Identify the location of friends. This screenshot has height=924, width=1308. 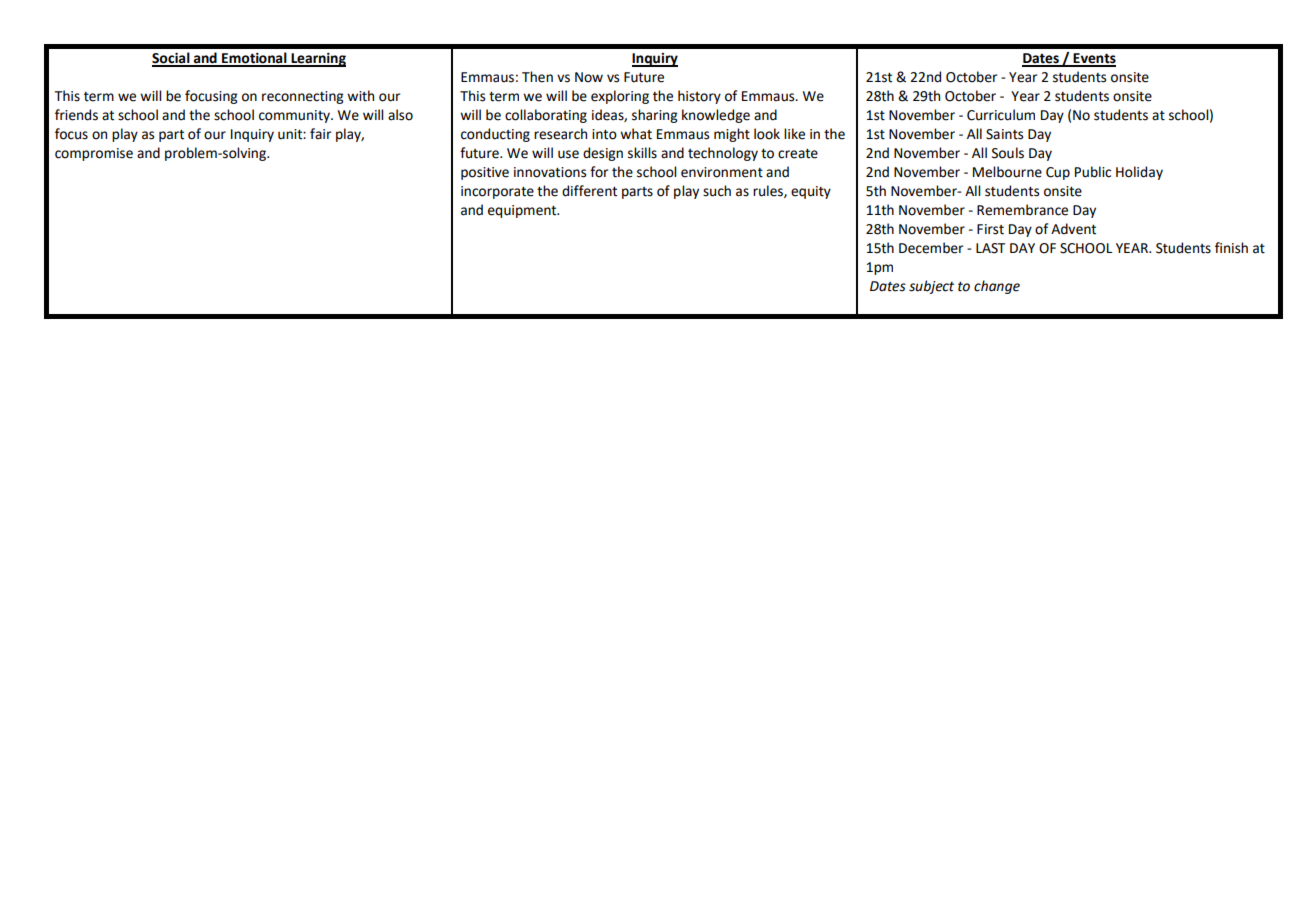
(76, 115).
